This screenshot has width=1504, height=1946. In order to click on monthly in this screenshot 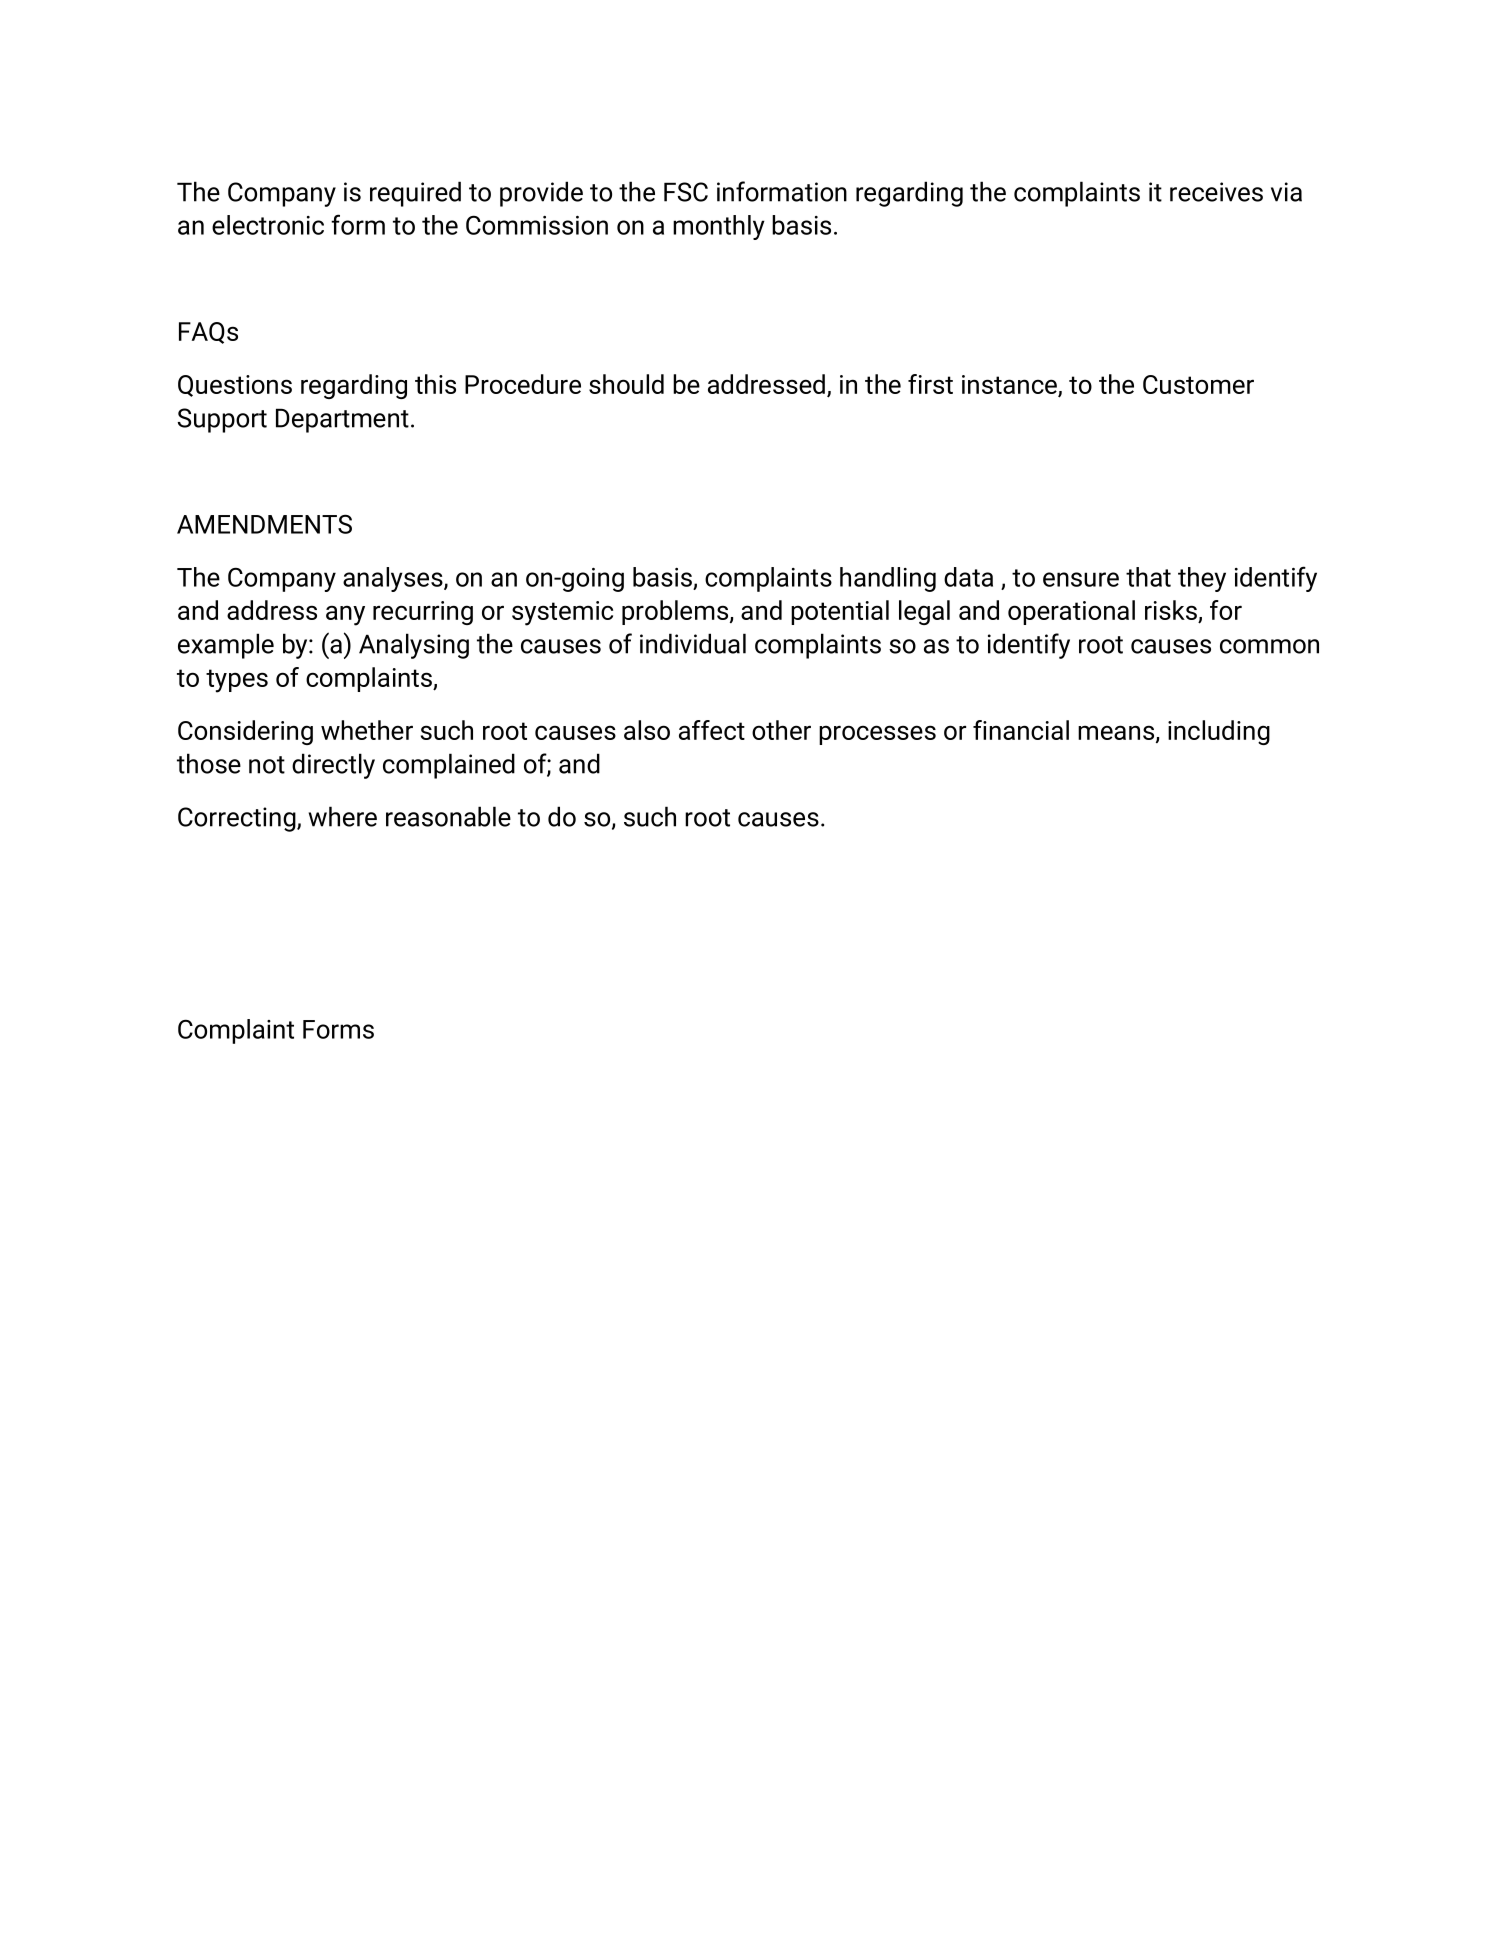, I will do `click(719, 227)`.
